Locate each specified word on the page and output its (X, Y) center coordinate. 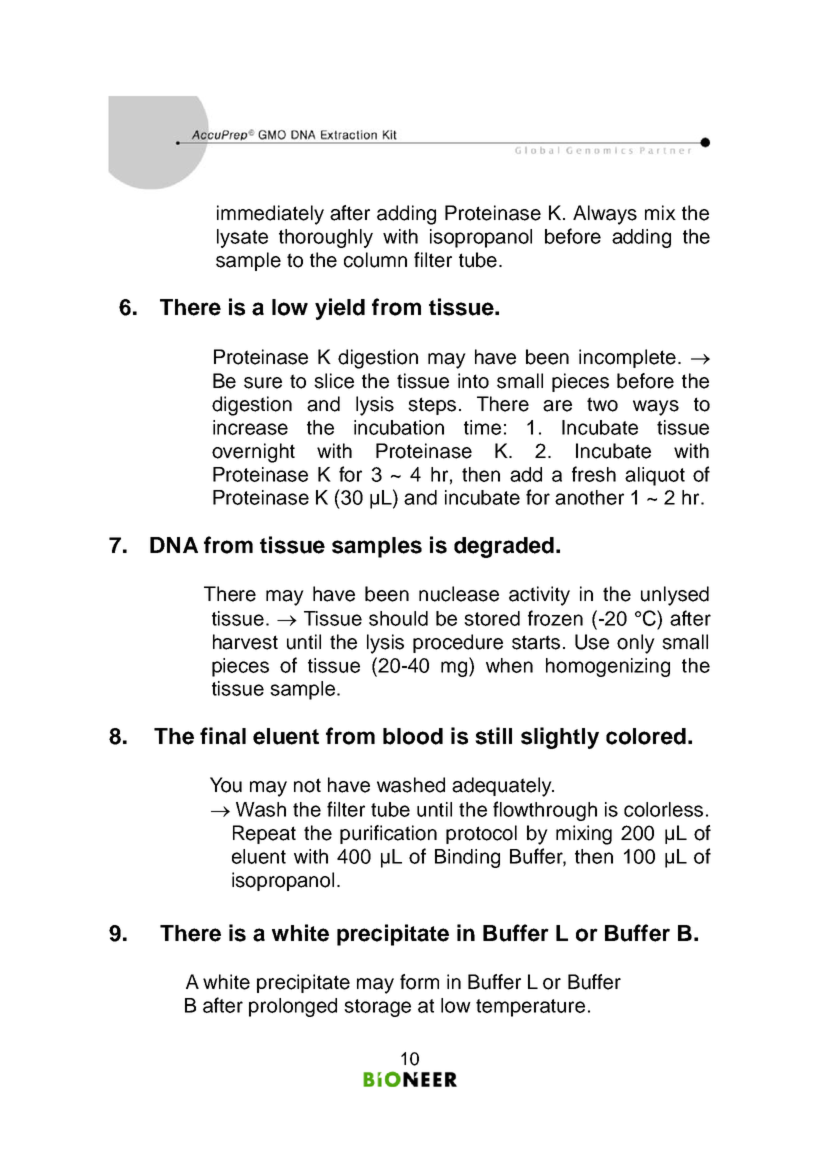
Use (592, 642)
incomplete (627, 358)
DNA (174, 545)
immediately (270, 215)
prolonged (293, 1007)
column (375, 260)
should (398, 618)
